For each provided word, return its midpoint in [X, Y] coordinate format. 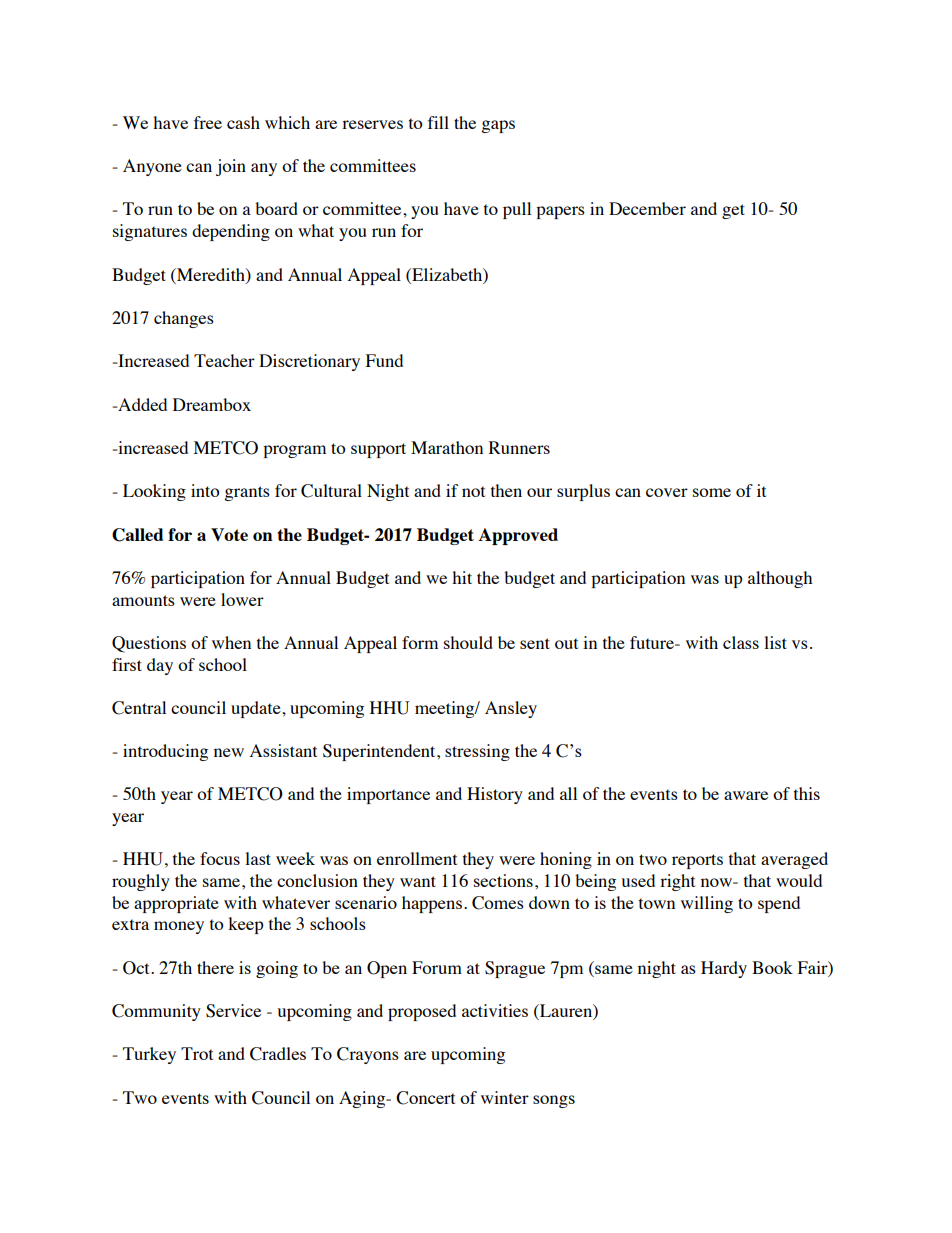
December [647, 208]
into [205, 490]
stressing [477, 752]
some [712, 492]
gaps [498, 126]
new [229, 752]
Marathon [447, 447]
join [231, 167]
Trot [197, 1053]
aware [746, 795]
